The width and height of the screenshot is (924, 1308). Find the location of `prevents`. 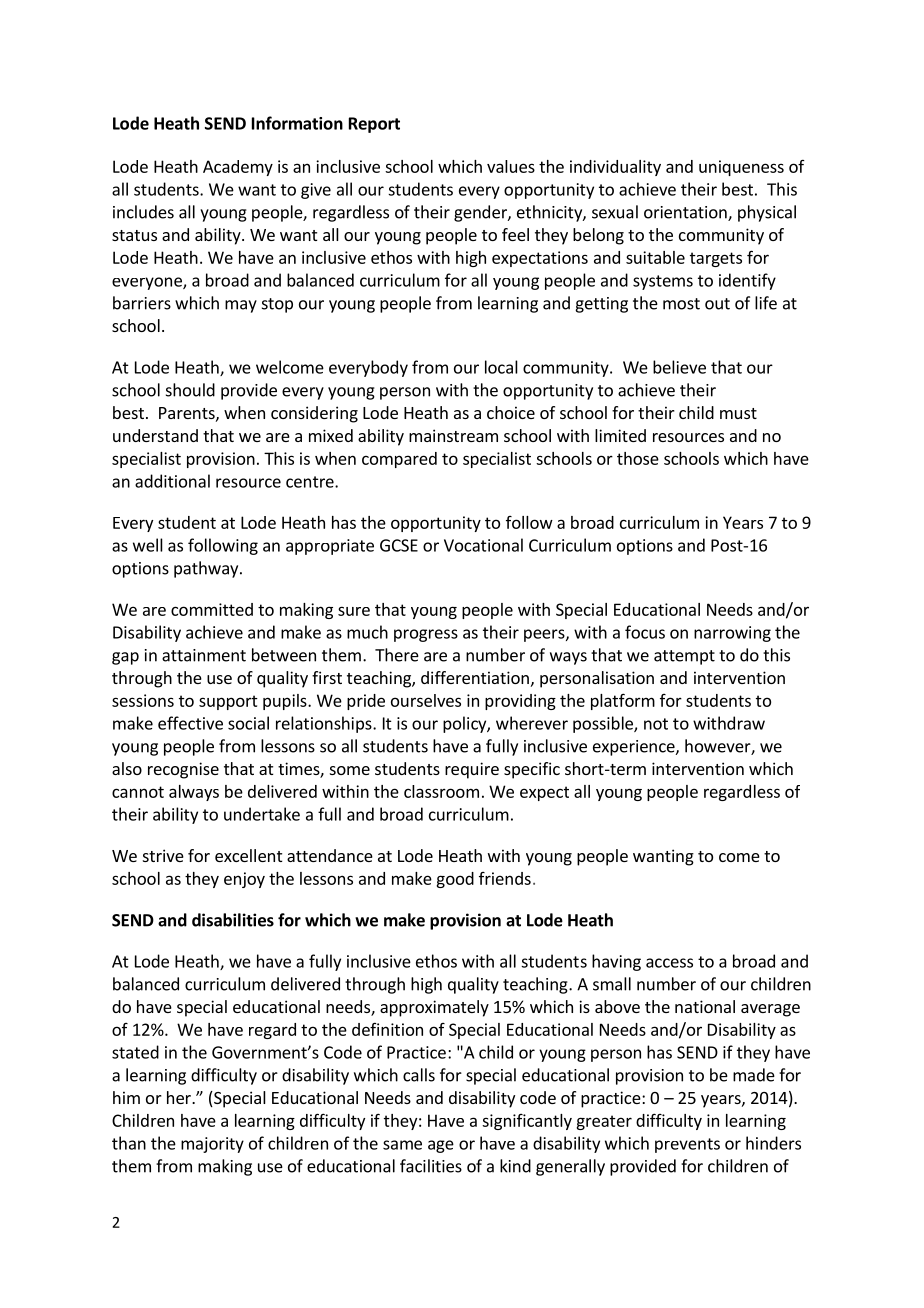

prevents is located at coordinates (687, 1145).
